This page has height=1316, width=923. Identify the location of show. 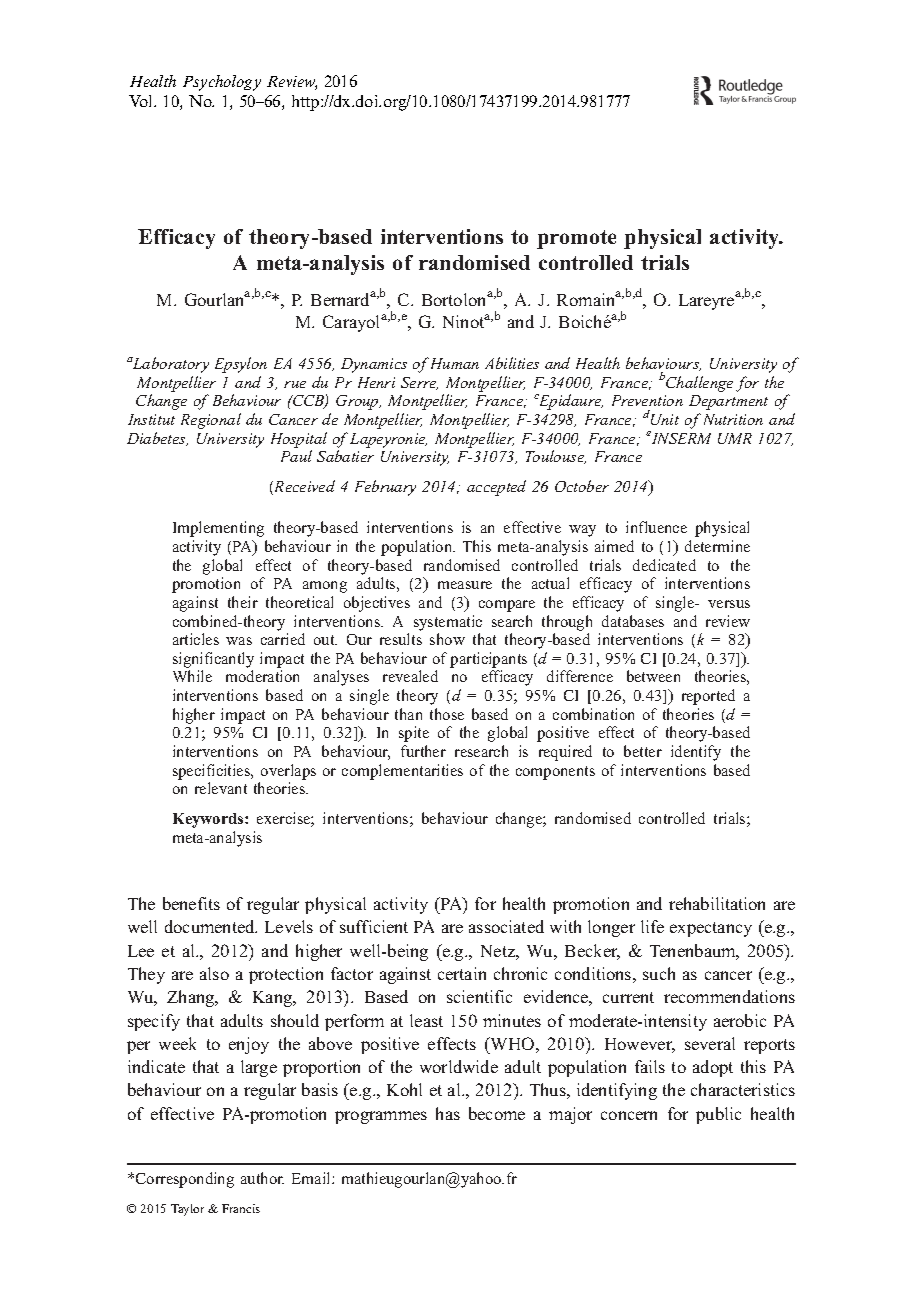
(447, 639).
